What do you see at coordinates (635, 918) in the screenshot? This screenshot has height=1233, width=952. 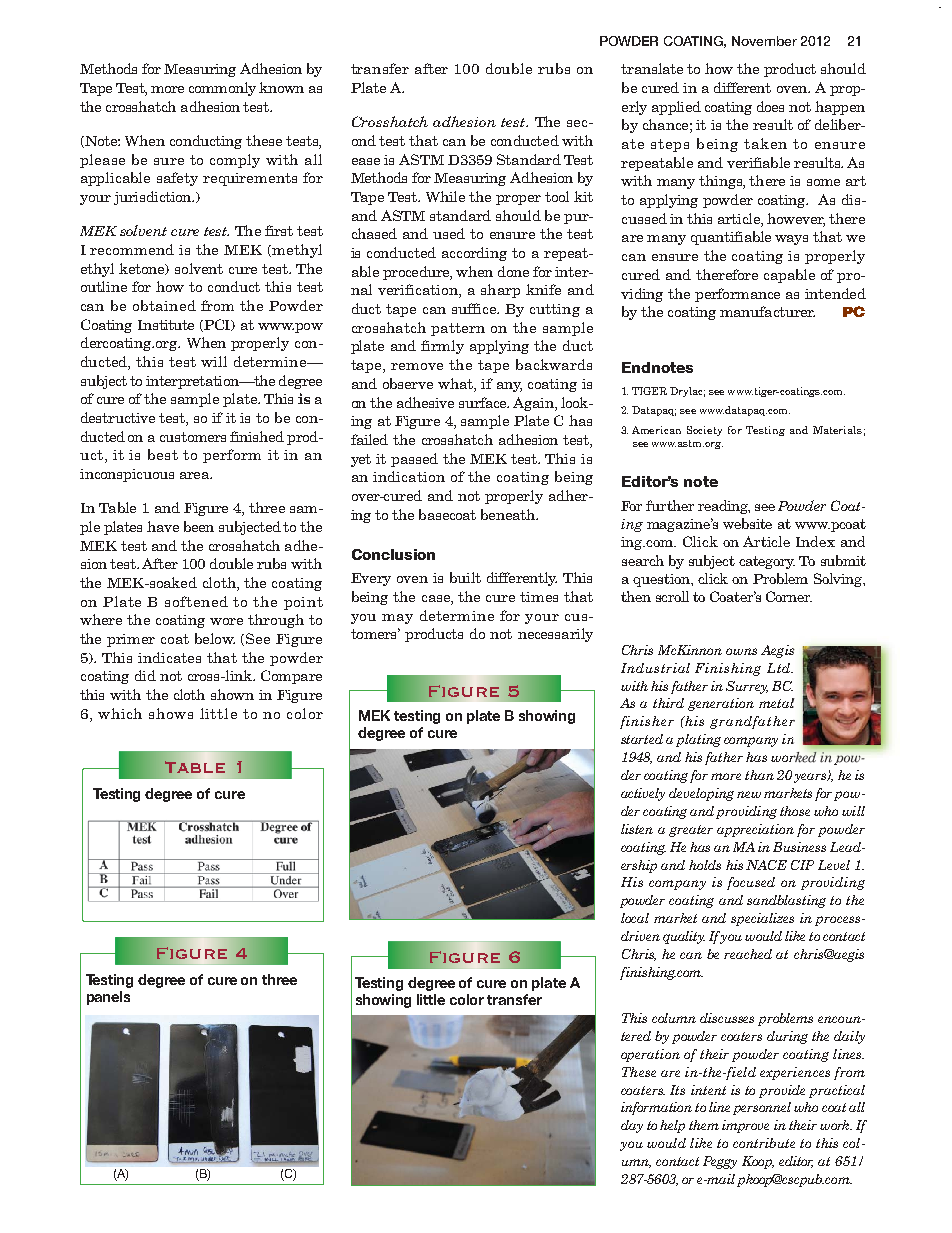 I see `local` at bounding box center [635, 918].
